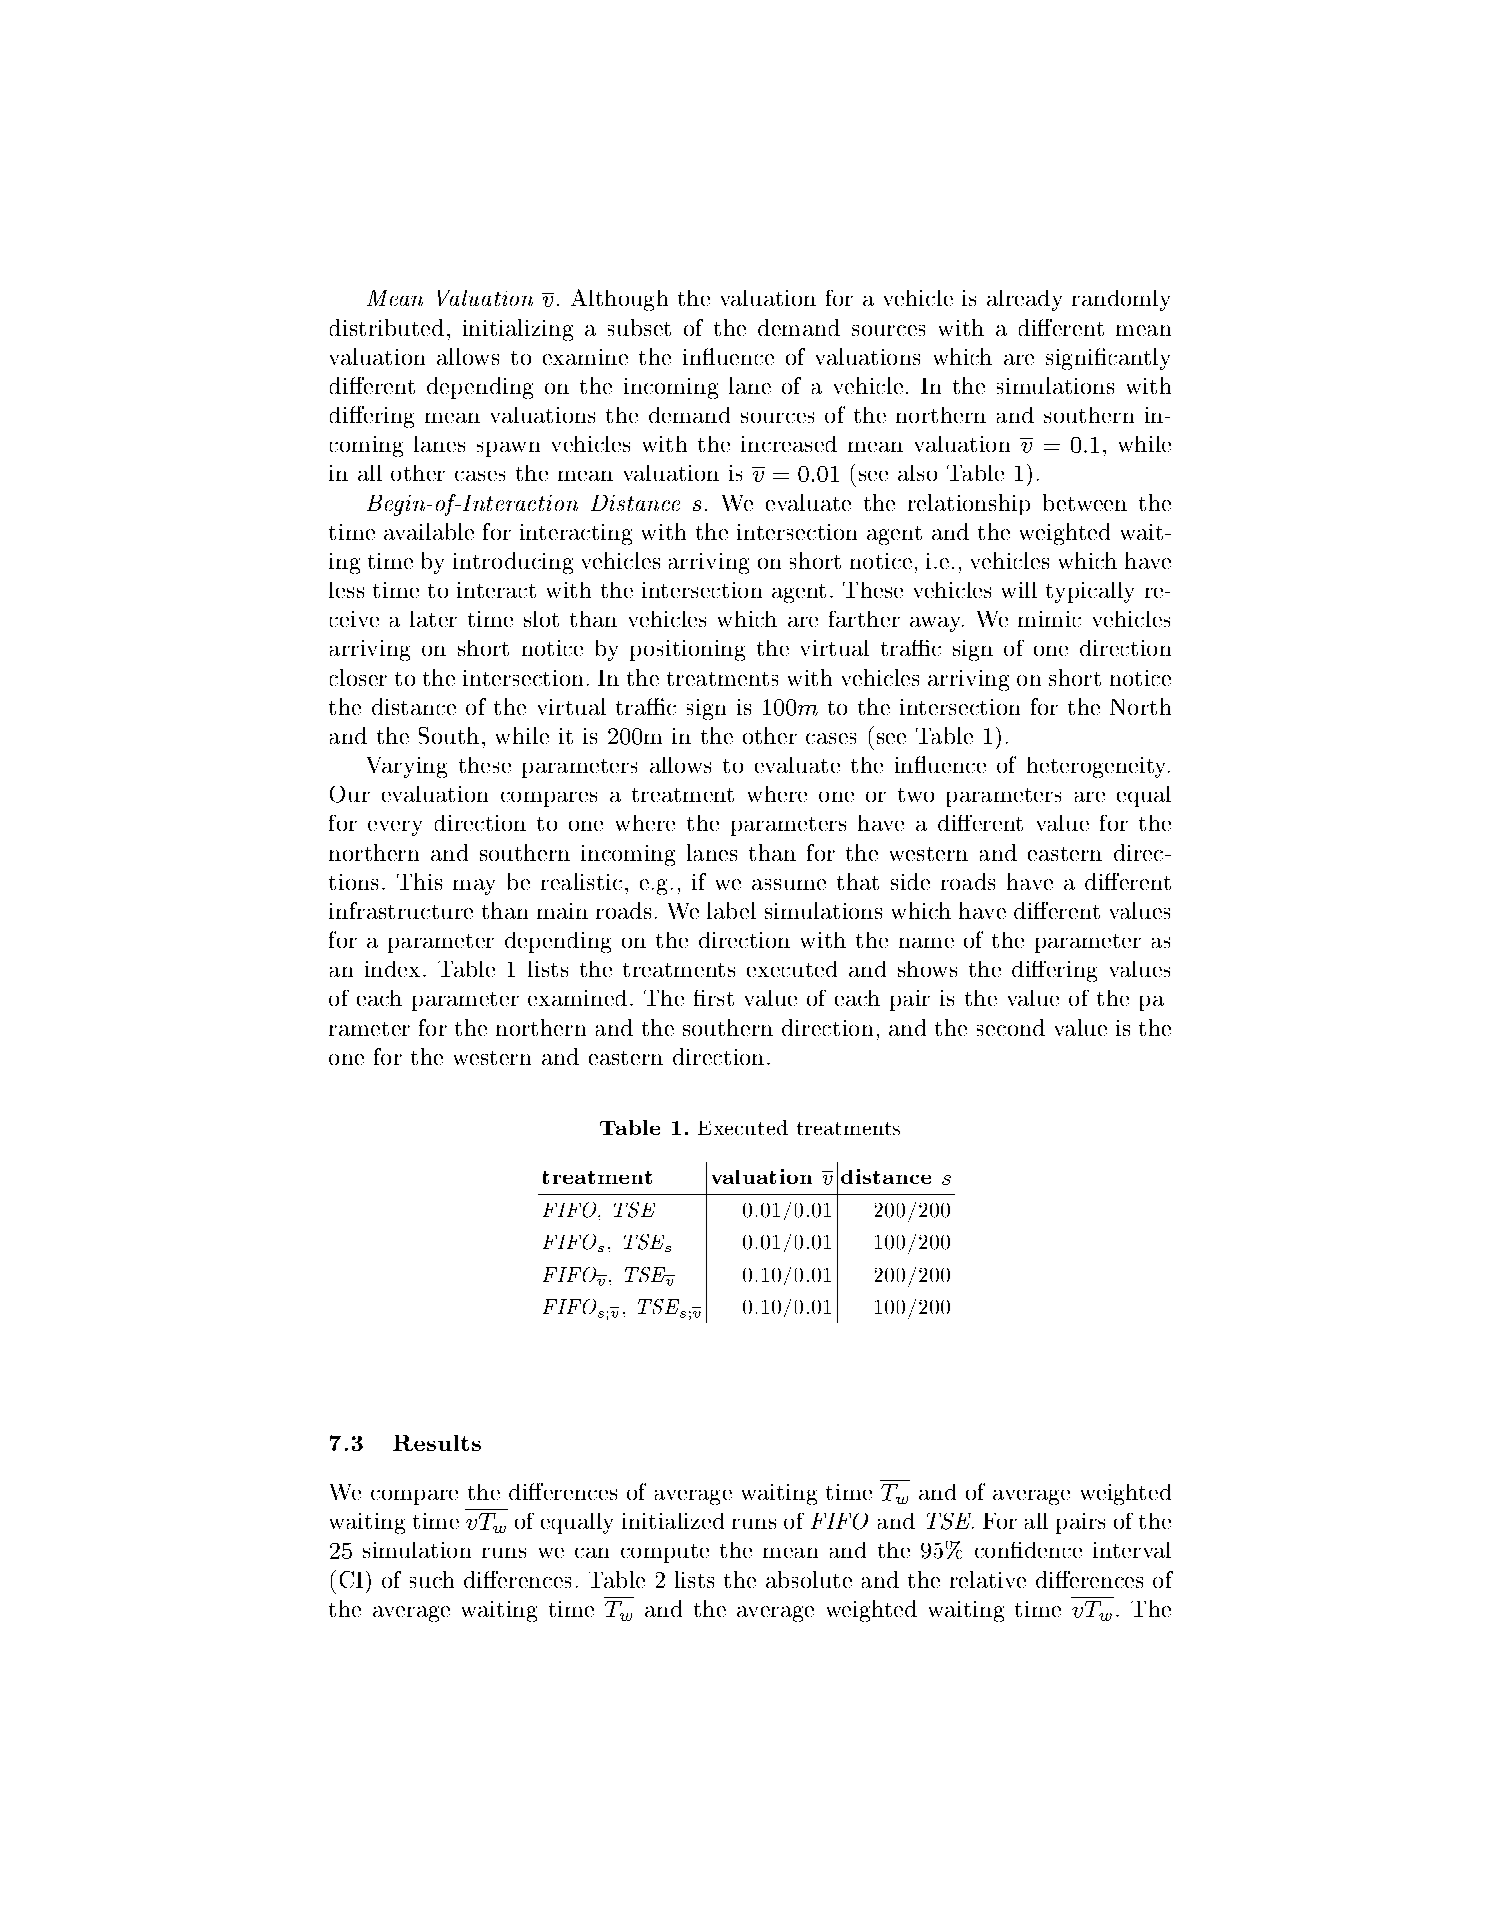 The image size is (1493, 1932). Describe the element at coordinates (387, 327) in the page. I see `distributed` at that location.
